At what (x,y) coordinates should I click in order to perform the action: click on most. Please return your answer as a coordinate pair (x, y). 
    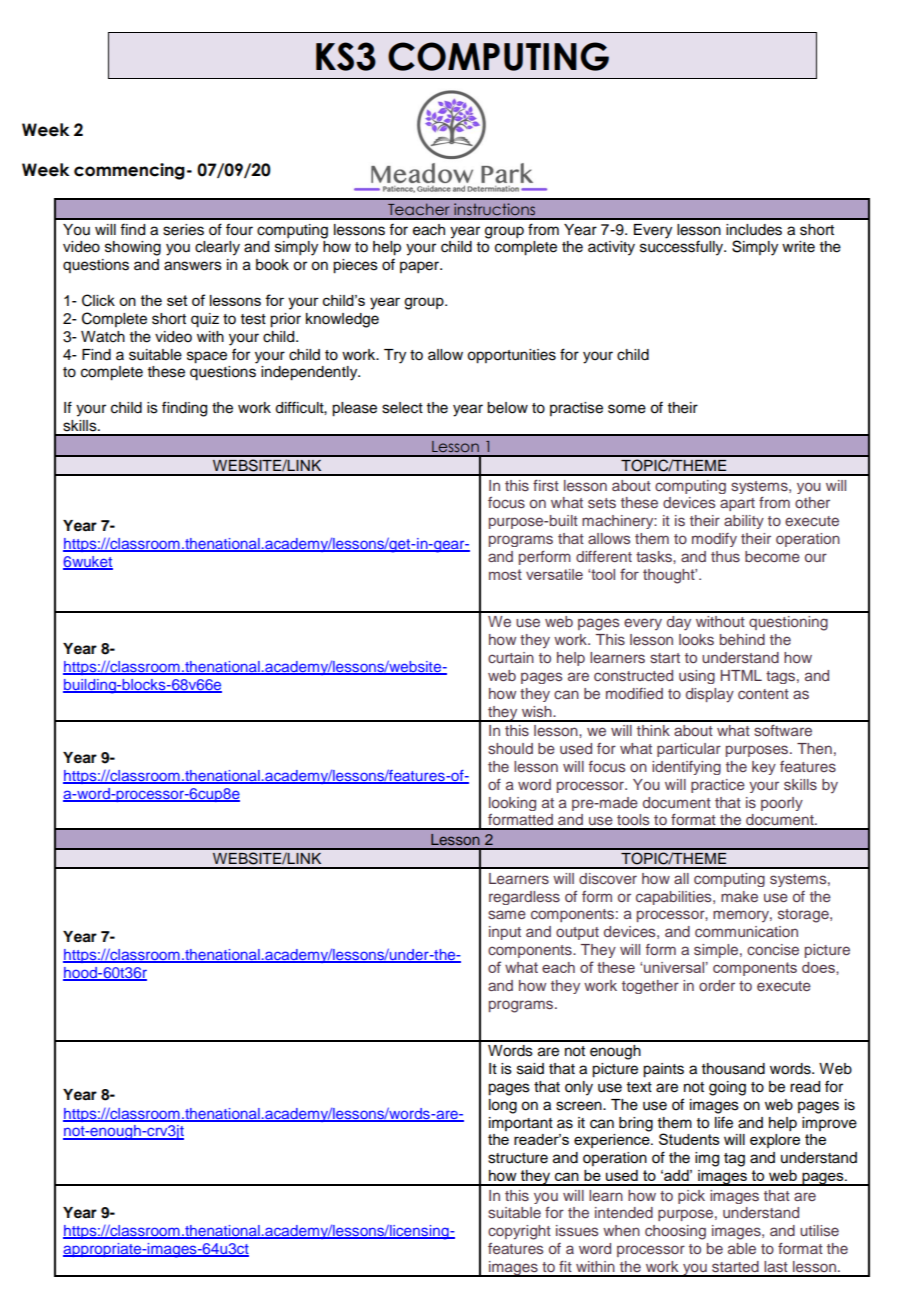
    Looking at the image, I should click on (505, 574).
